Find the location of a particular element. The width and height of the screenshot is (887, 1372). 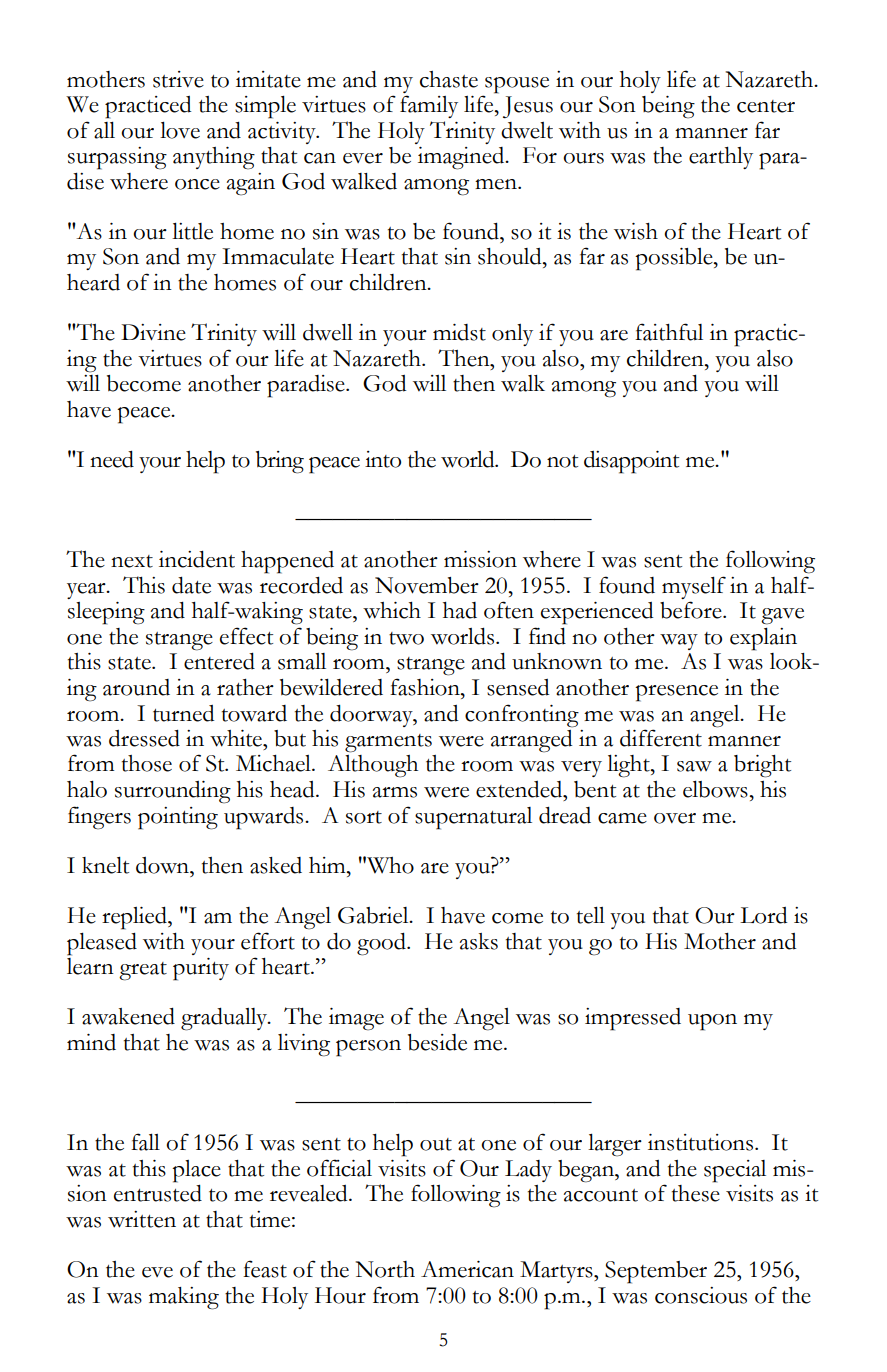

Gabriel is located at coordinates (374, 915).
